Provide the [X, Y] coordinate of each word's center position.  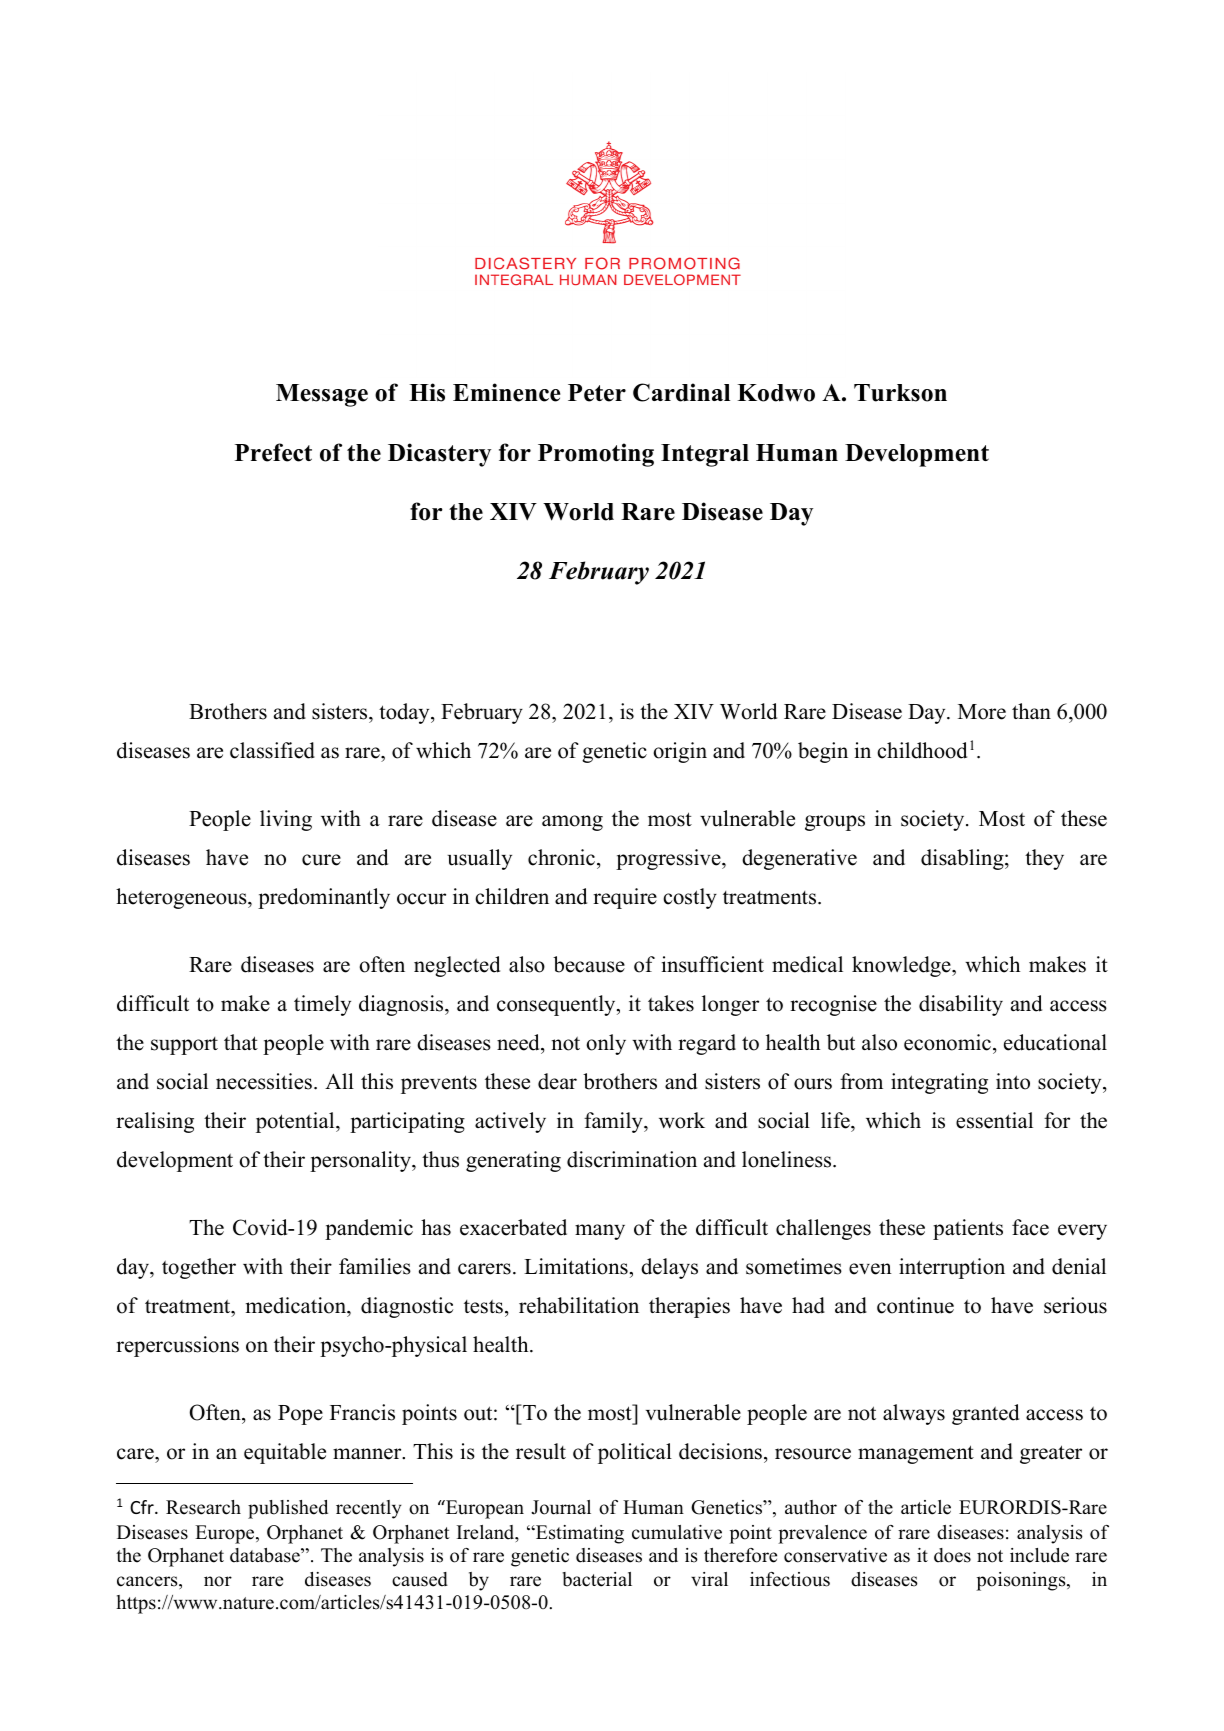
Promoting [596, 455]
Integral [705, 455]
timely [322, 1005]
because [589, 964]
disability [961, 1005]
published [288, 1509]
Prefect [273, 452]
